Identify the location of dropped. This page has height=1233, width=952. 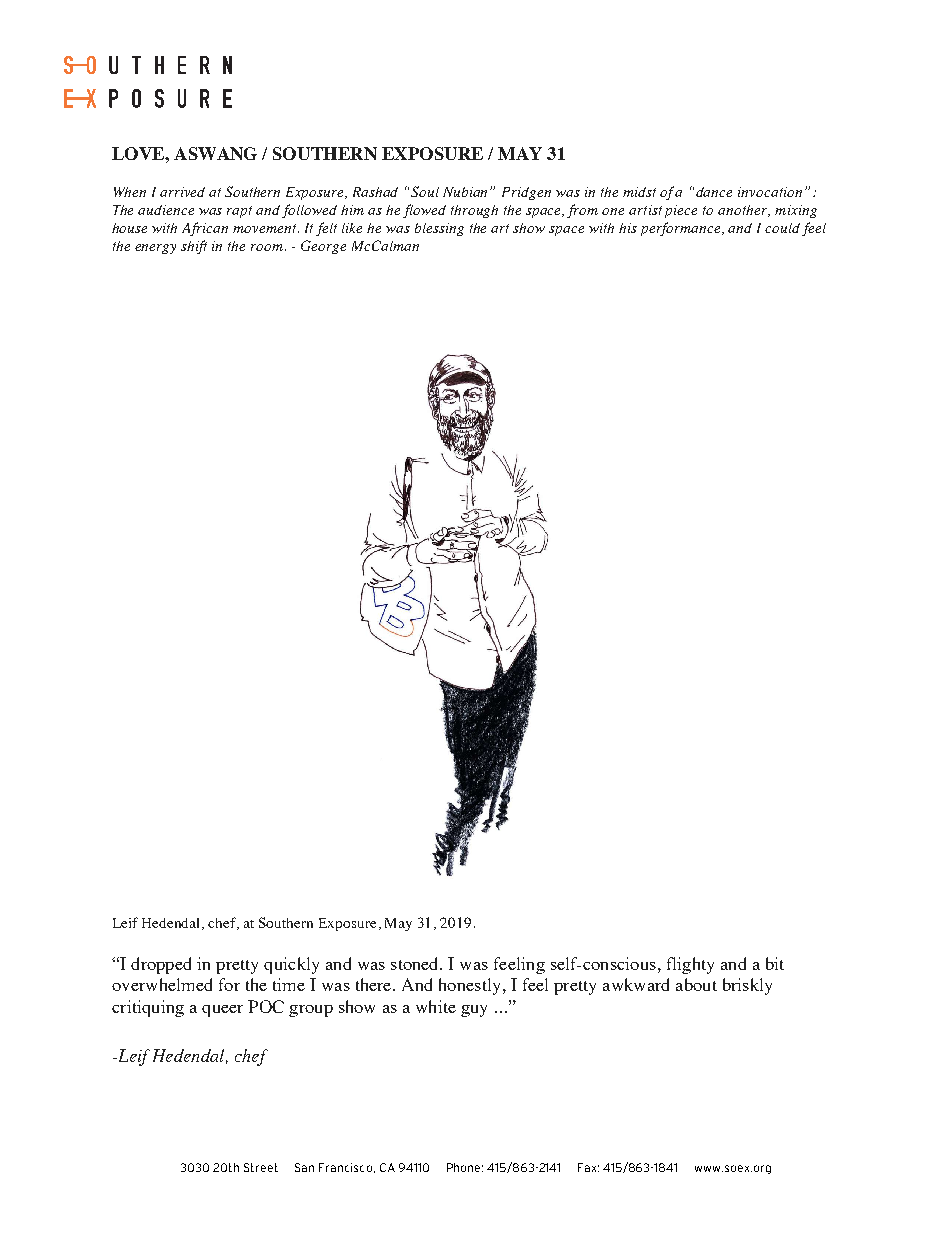
(161, 965).
